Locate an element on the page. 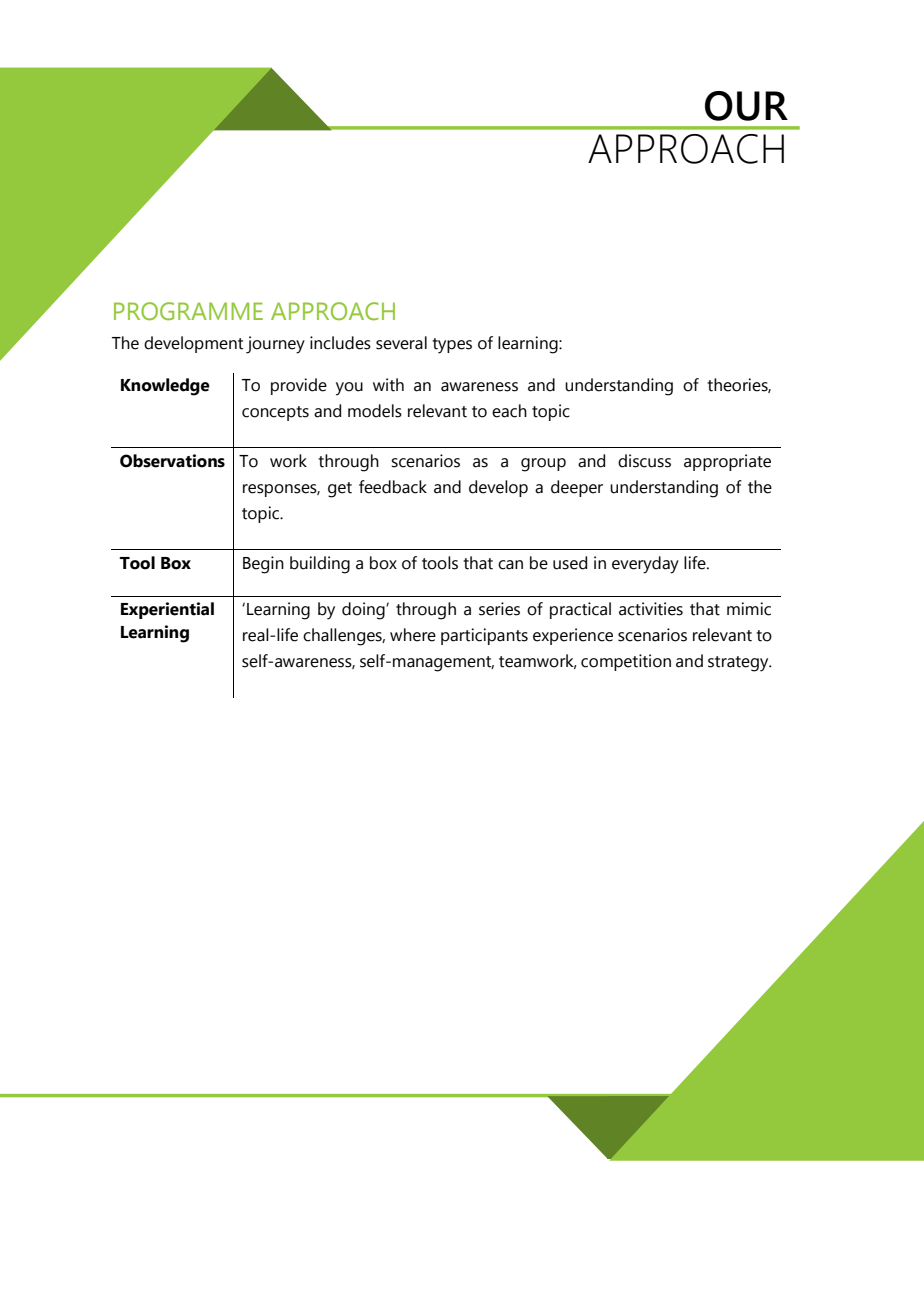 This page has width=924, height=1308. everyday is located at coordinates (645, 565).
